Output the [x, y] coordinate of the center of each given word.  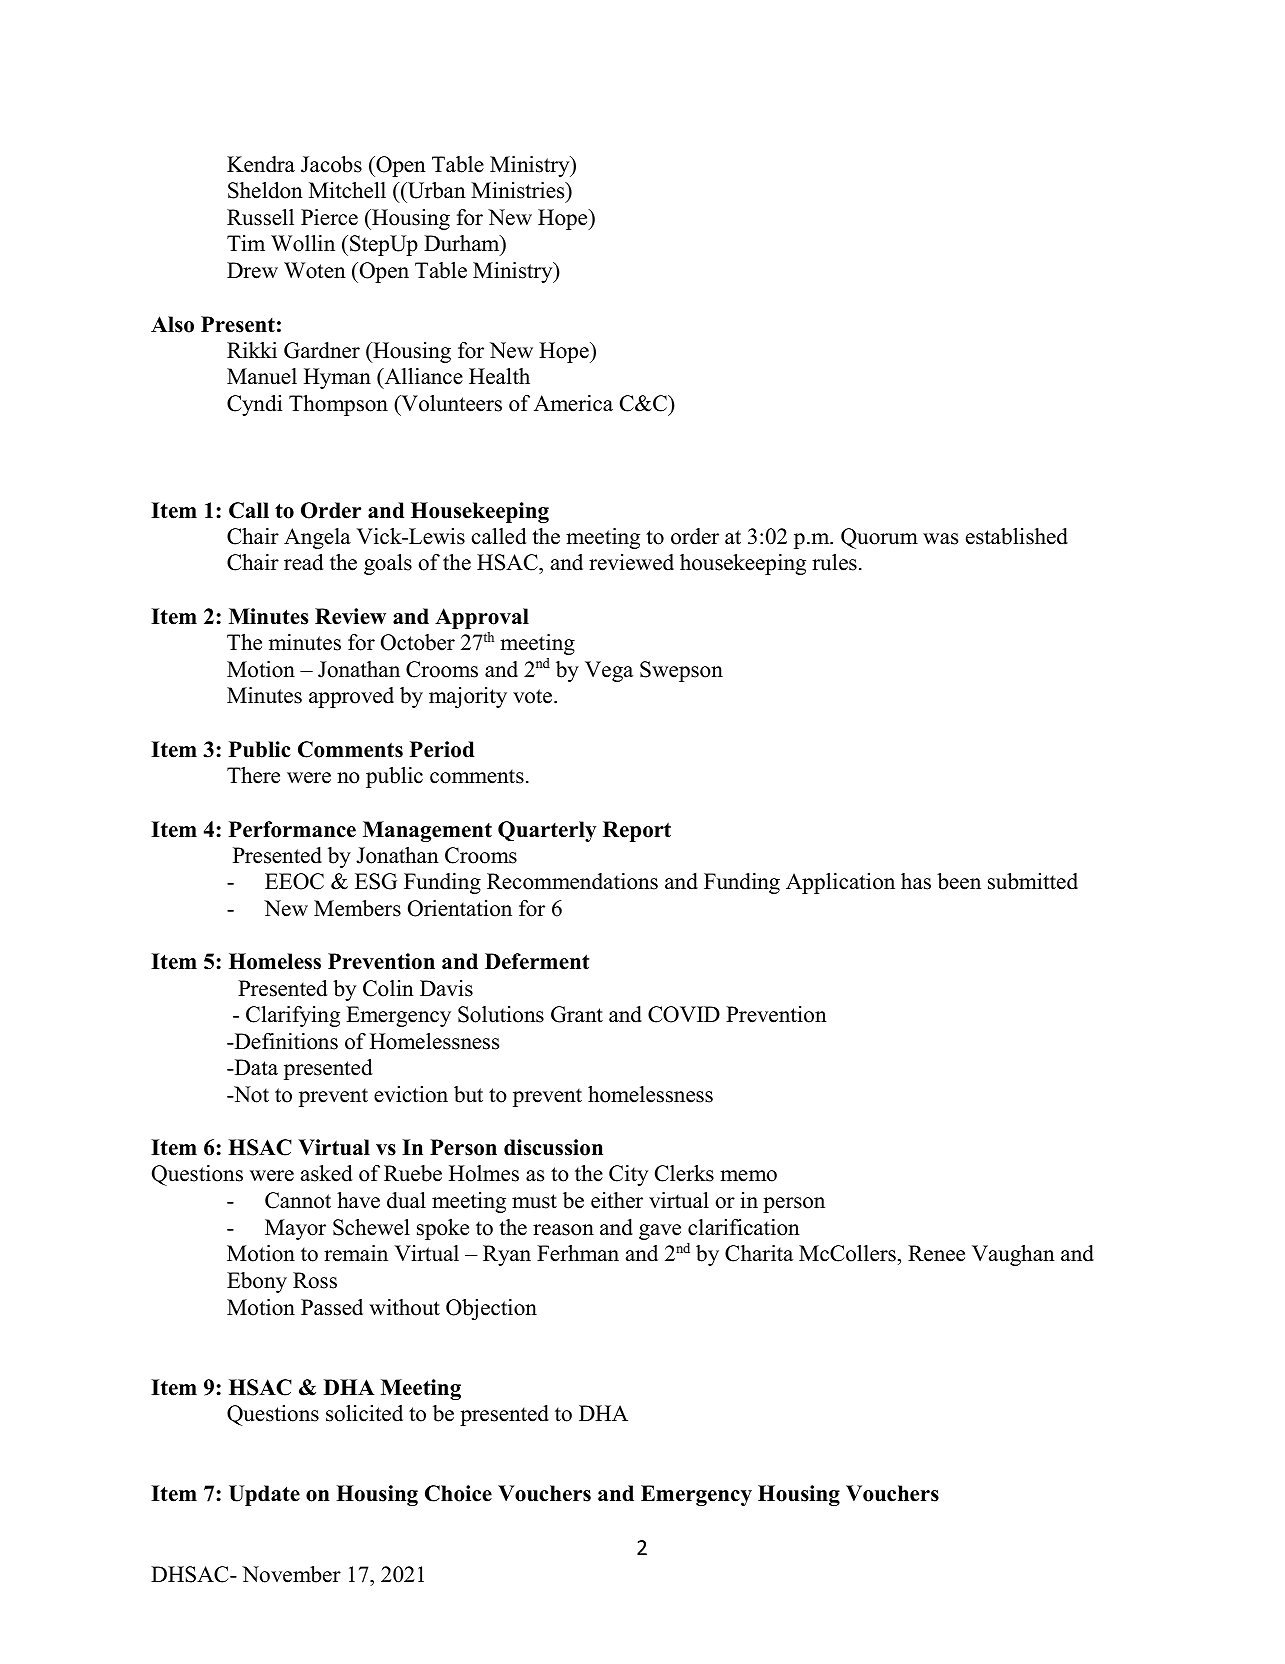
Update [264, 1495]
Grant [577, 1014]
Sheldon [265, 190]
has [916, 881]
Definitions [285, 1041]
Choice [458, 1493]
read [303, 562]
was [940, 539]
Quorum [879, 538]
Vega [609, 671]
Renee [936, 1253]
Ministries [519, 190]
